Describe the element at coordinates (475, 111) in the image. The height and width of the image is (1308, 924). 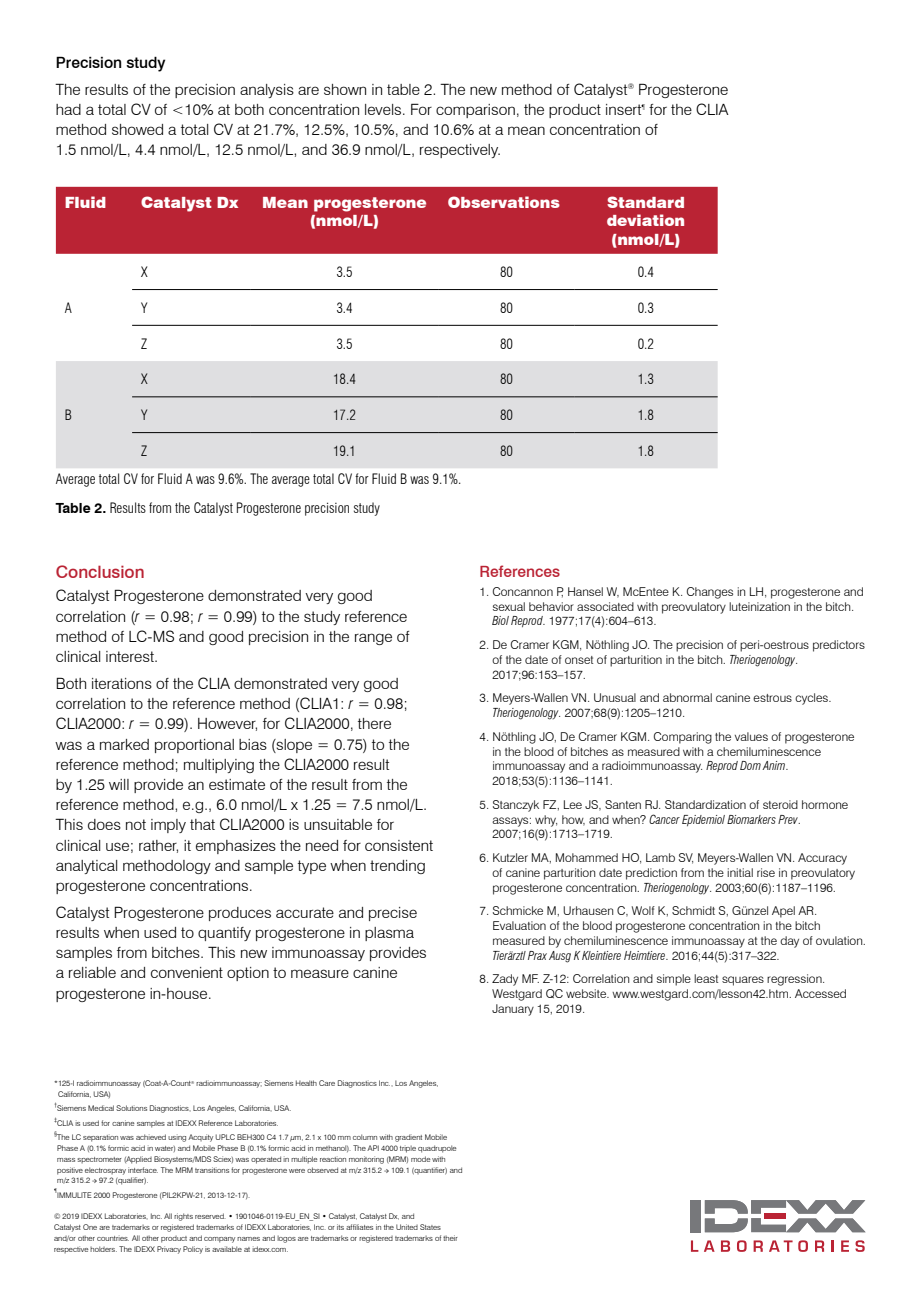
I see `comparison` at that location.
